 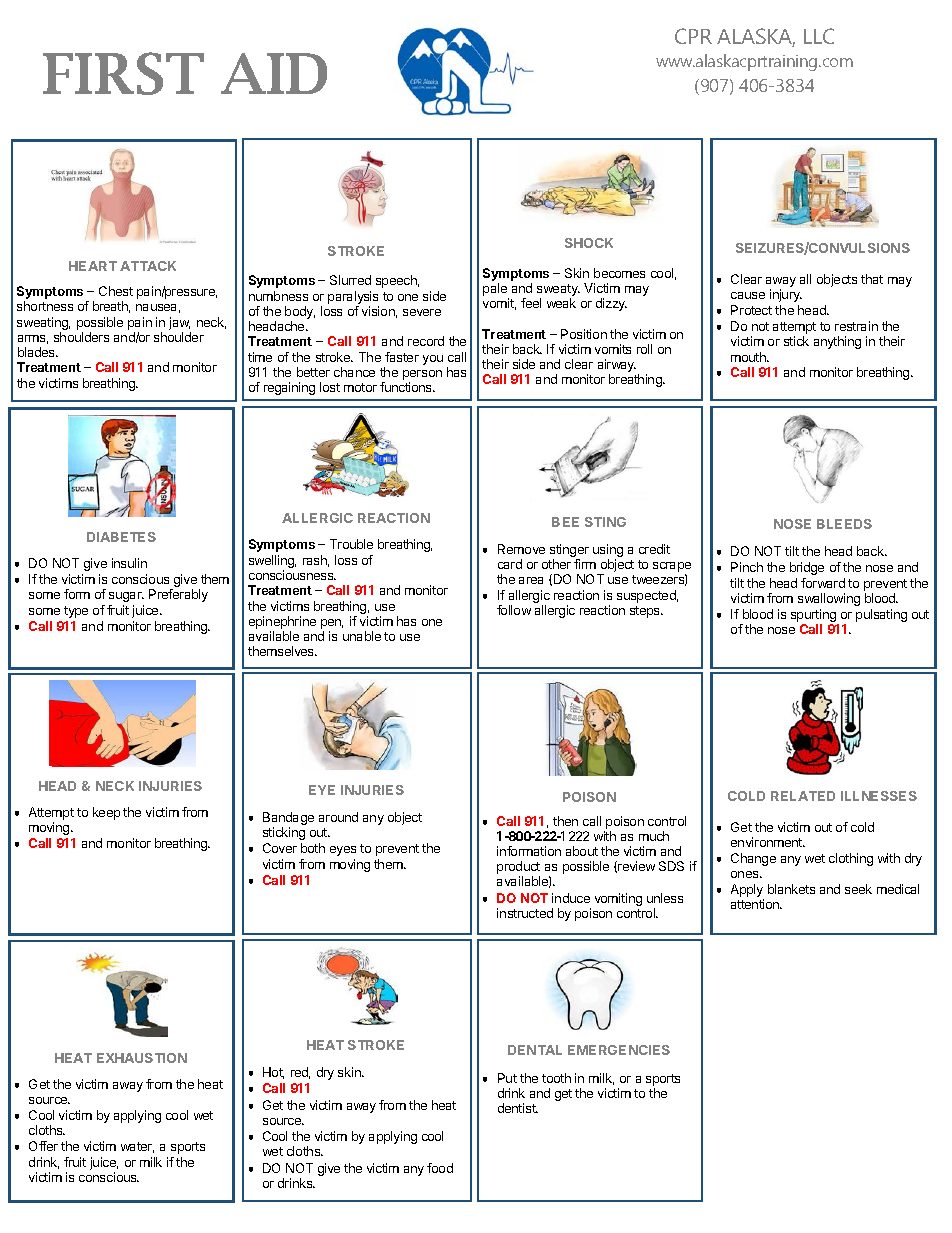 I want to click on water, so click(x=137, y=1147).
